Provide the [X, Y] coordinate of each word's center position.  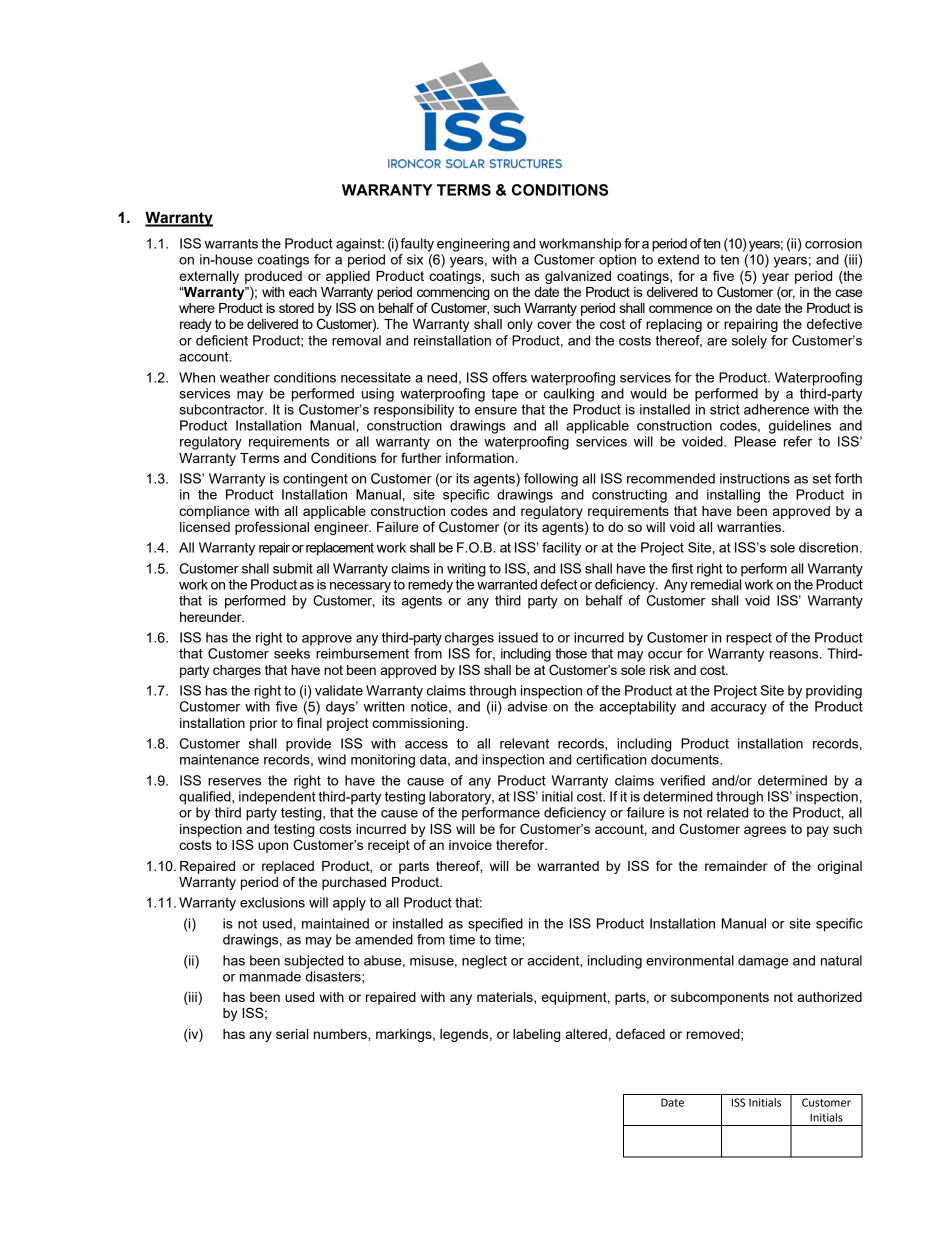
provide [308, 745]
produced [273, 277]
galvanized [578, 277]
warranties [750, 527]
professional [272, 528]
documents [686, 759]
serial [292, 1034]
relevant [524, 743]
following [551, 480]
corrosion [833, 243]
